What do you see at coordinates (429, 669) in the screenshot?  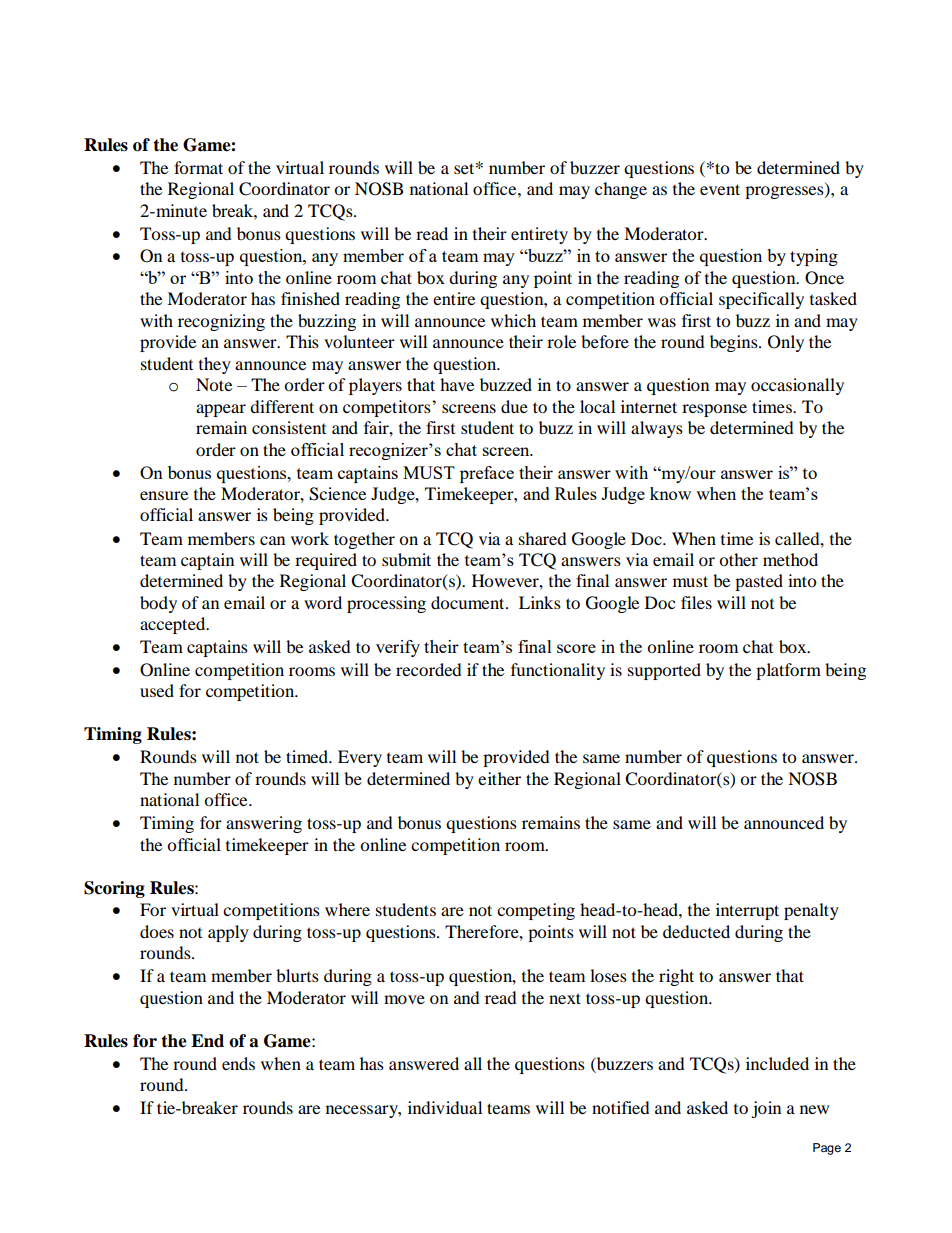 I see `recorded` at bounding box center [429, 669].
